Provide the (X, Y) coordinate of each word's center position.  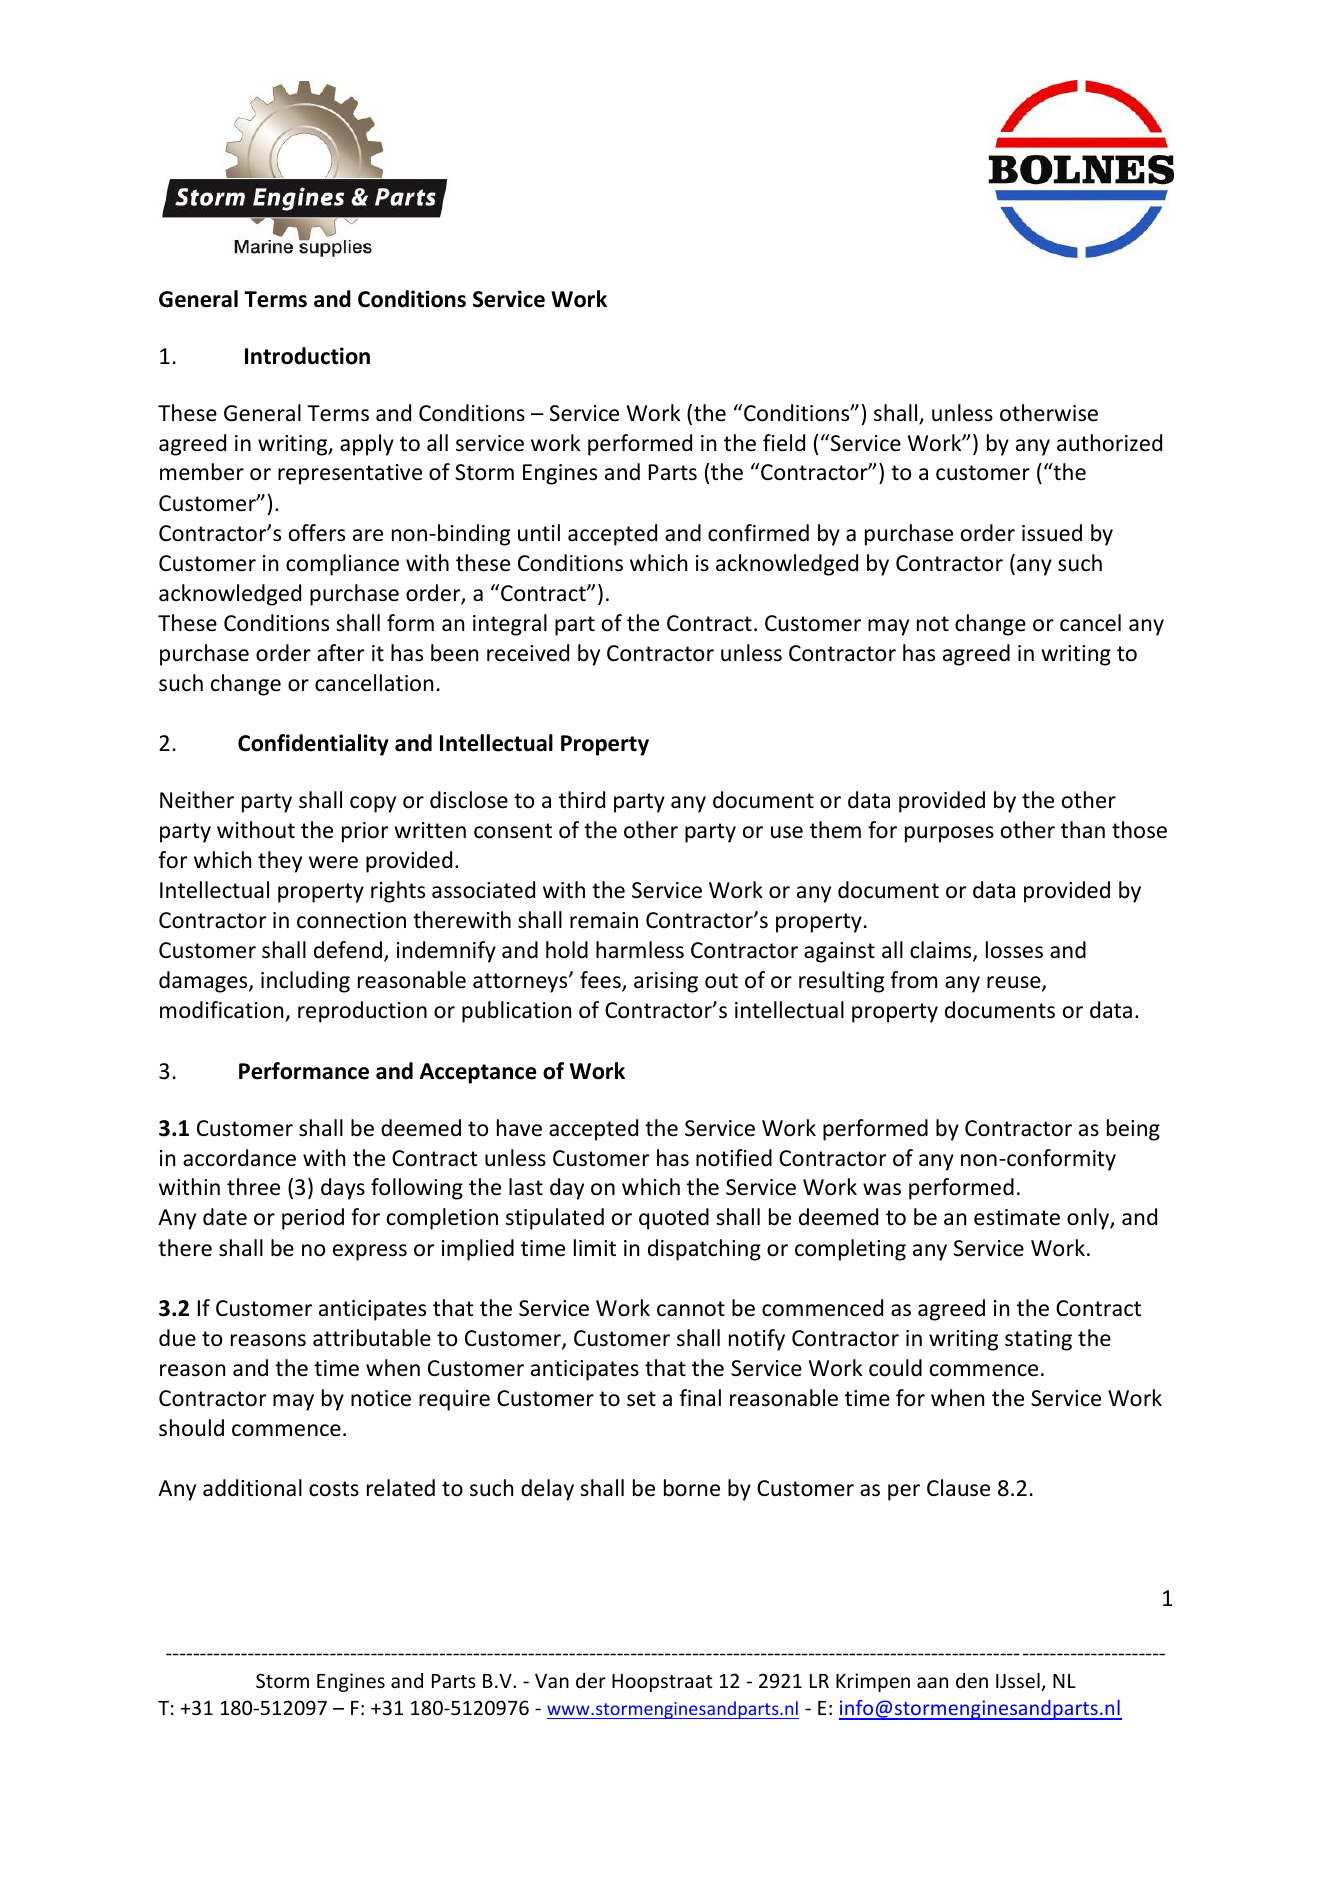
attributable (372, 1338)
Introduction (307, 356)
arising (666, 982)
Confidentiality (313, 745)
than (1083, 830)
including (305, 982)
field (784, 443)
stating (1038, 1340)
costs (334, 1489)
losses (1014, 950)
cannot (691, 1309)
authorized (1109, 443)
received (528, 653)
